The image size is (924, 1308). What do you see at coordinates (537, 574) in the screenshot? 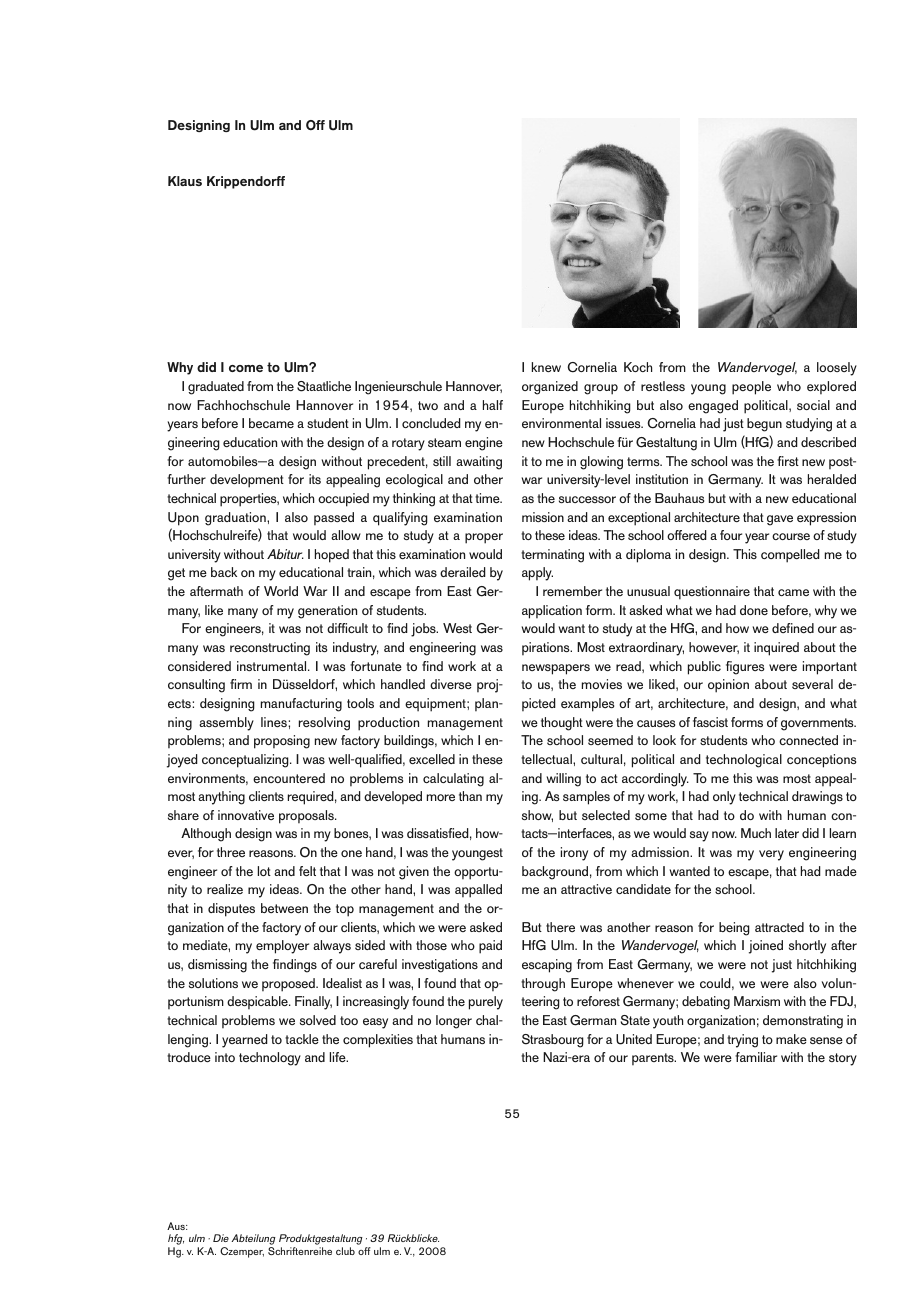
I see `apply` at bounding box center [537, 574].
